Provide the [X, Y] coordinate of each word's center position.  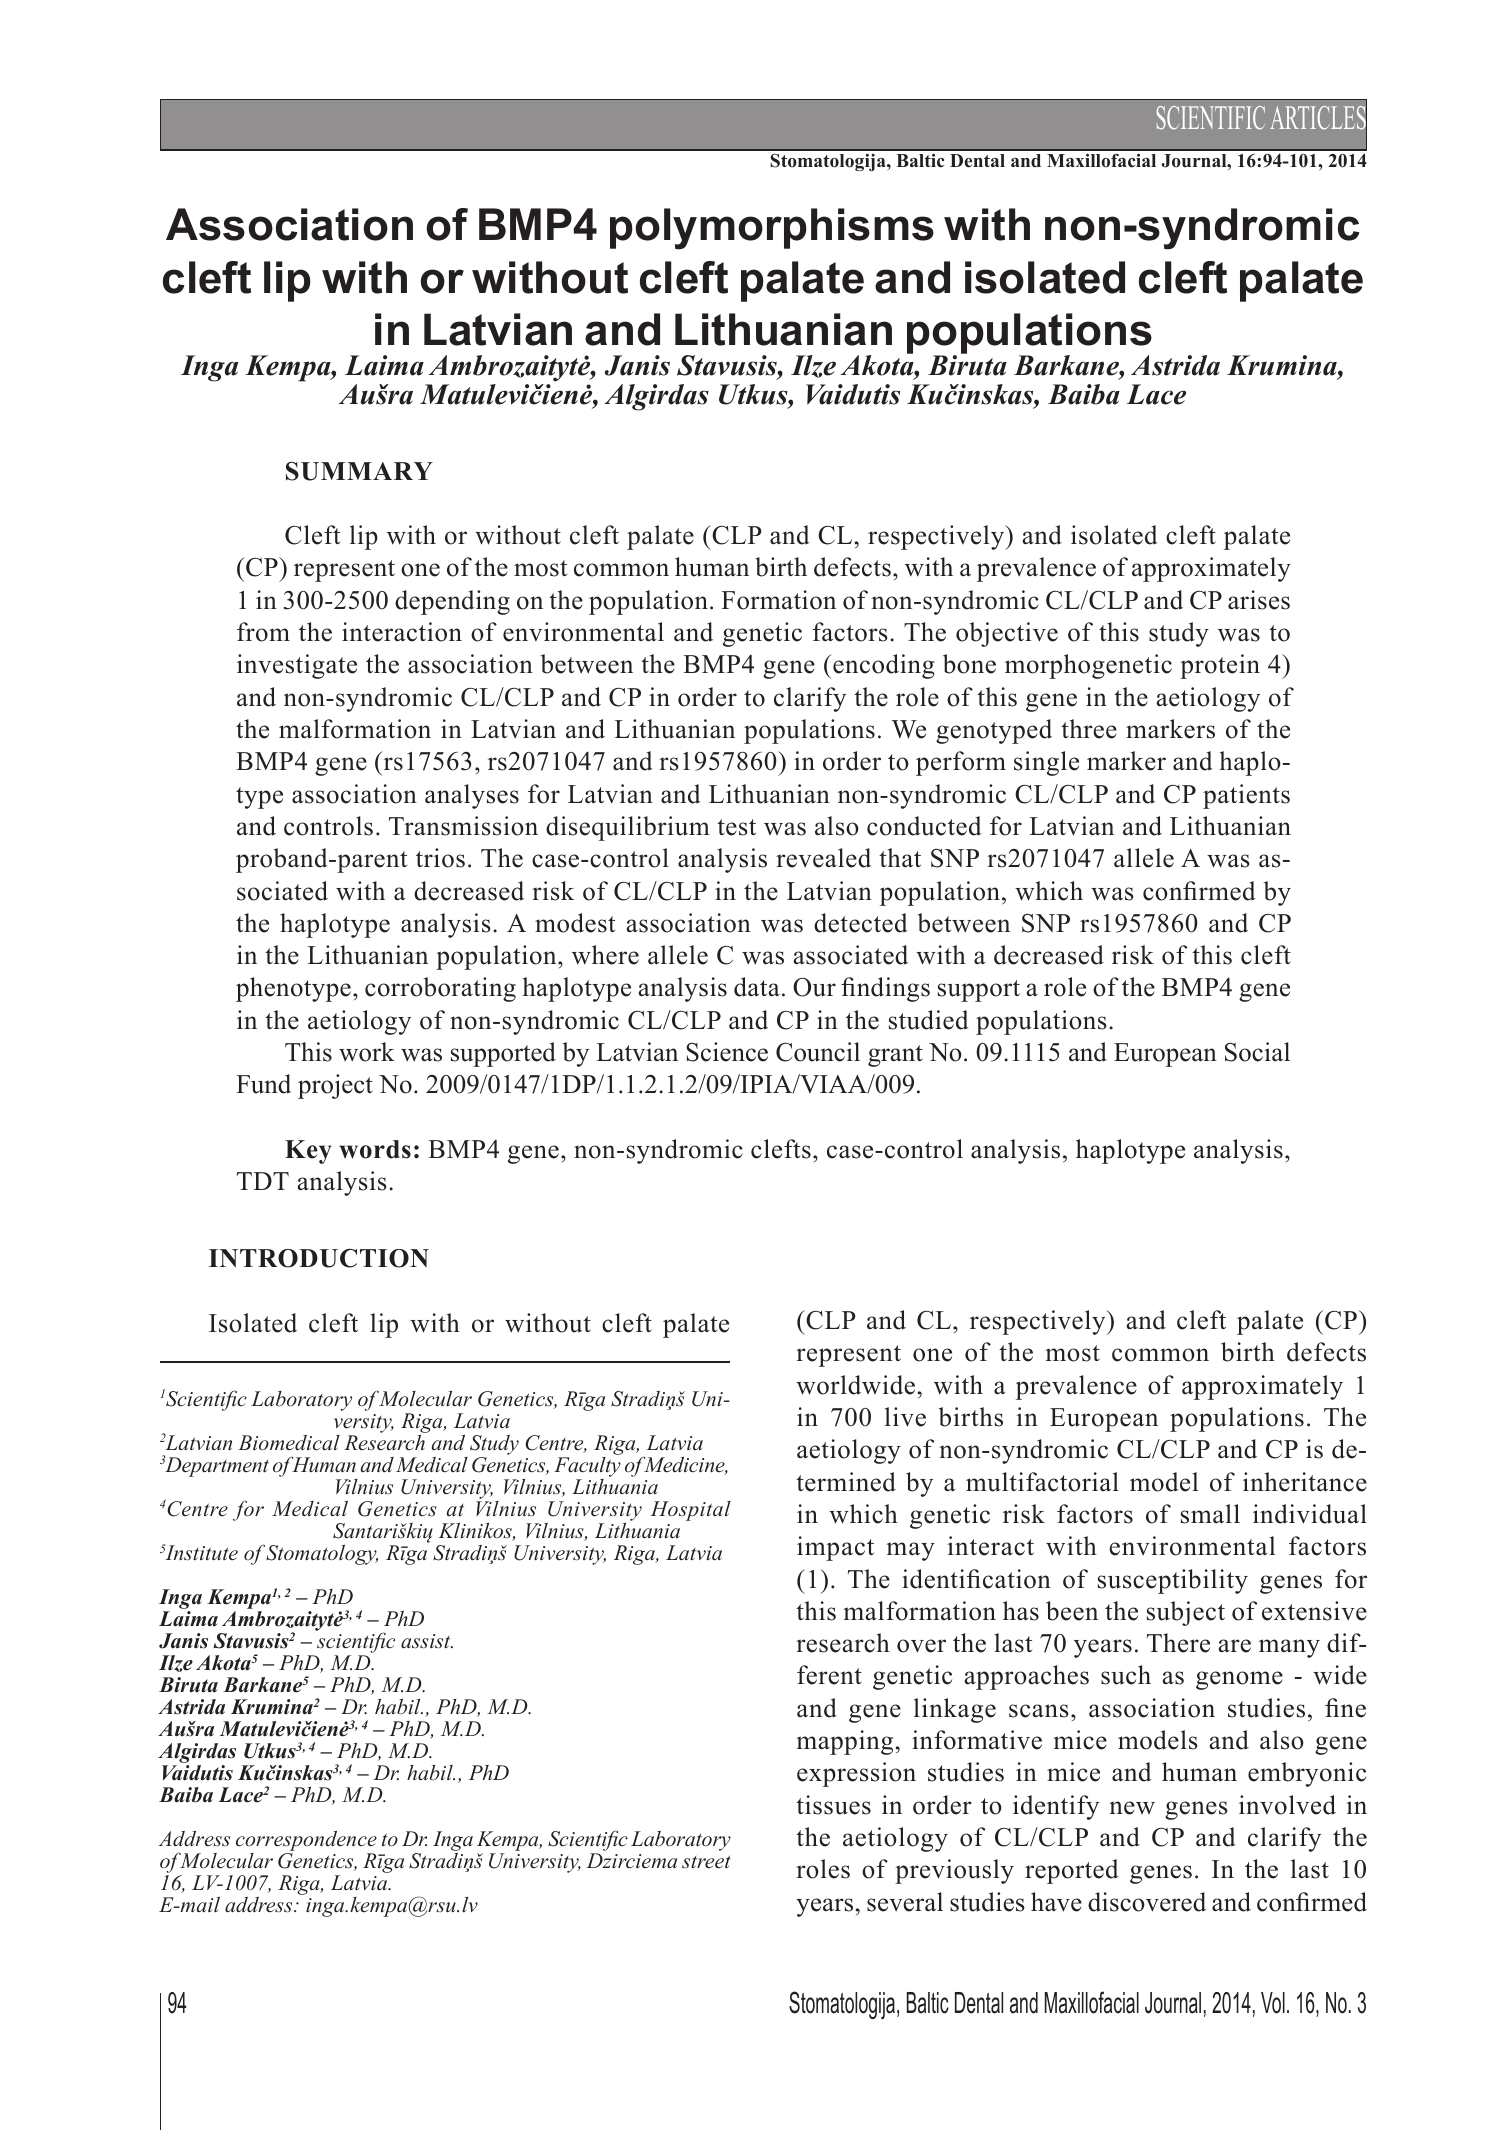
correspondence [306, 1842]
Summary [359, 471]
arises [1259, 600]
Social [1257, 1052]
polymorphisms [772, 229]
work [367, 1052]
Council [818, 1052]
